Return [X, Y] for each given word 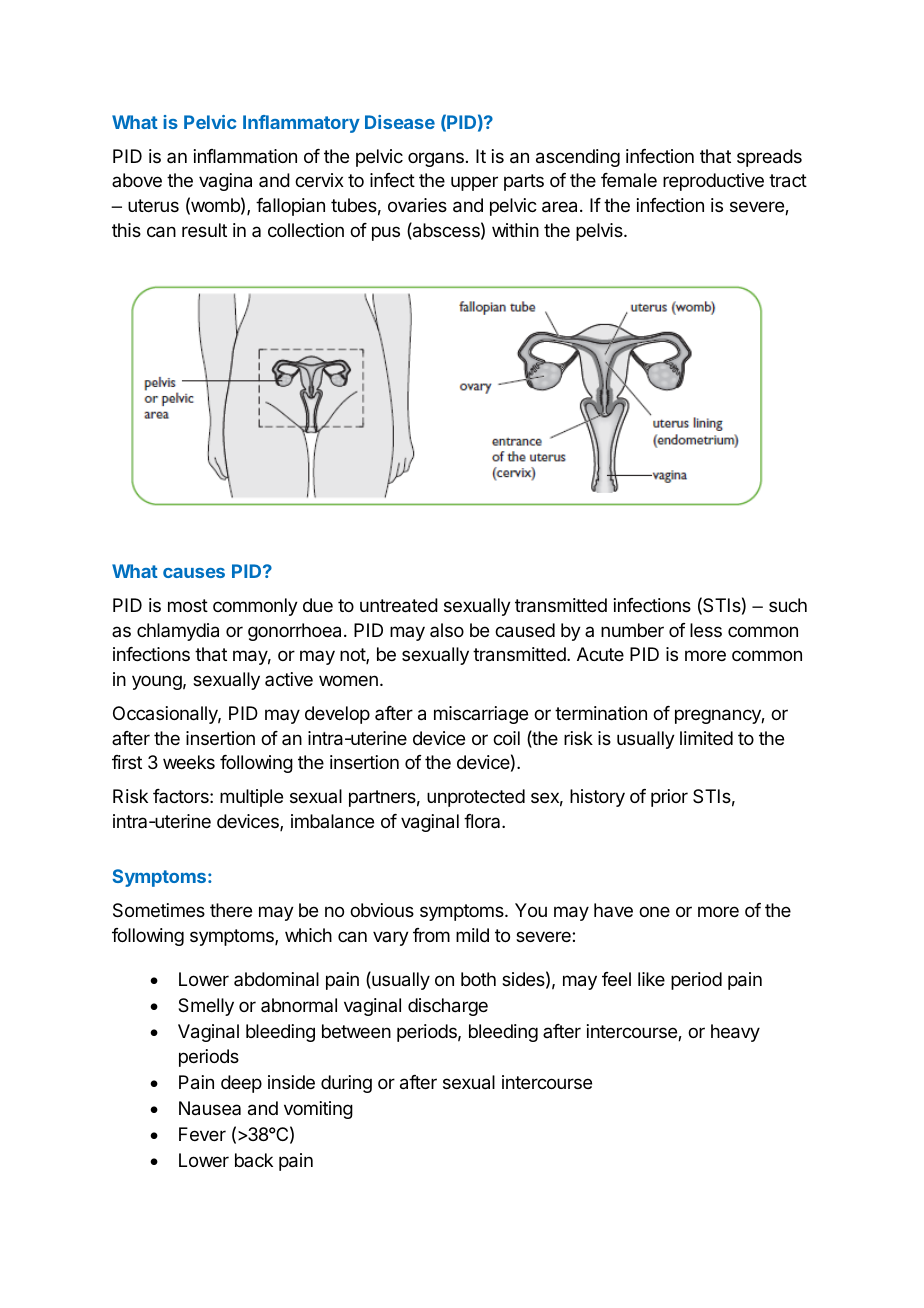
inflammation [245, 156]
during [346, 1084]
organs [436, 159]
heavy [735, 1033]
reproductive [713, 182]
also [447, 630]
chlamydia [178, 632]
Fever [202, 1134]
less [706, 630]
